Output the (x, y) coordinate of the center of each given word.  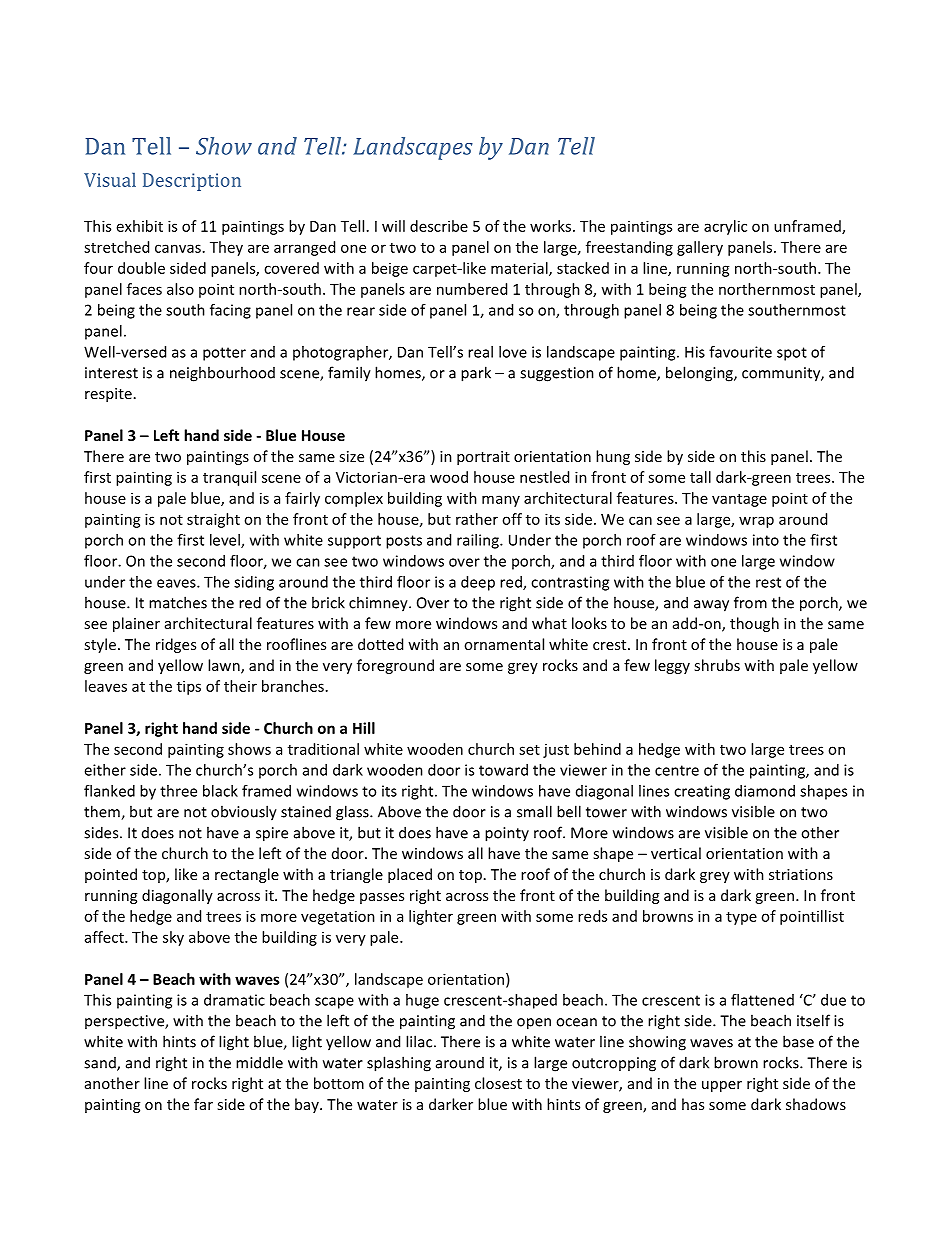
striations (801, 874)
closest (498, 1083)
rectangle (247, 875)
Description (192, 182)
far (203, 1104)
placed (410, 875)
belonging (700, 374)
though (754, 624)
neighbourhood (222, 374)
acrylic (725, 227)
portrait (483, 458)
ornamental (504, 644)
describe (439, 226)
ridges (176, 645)
